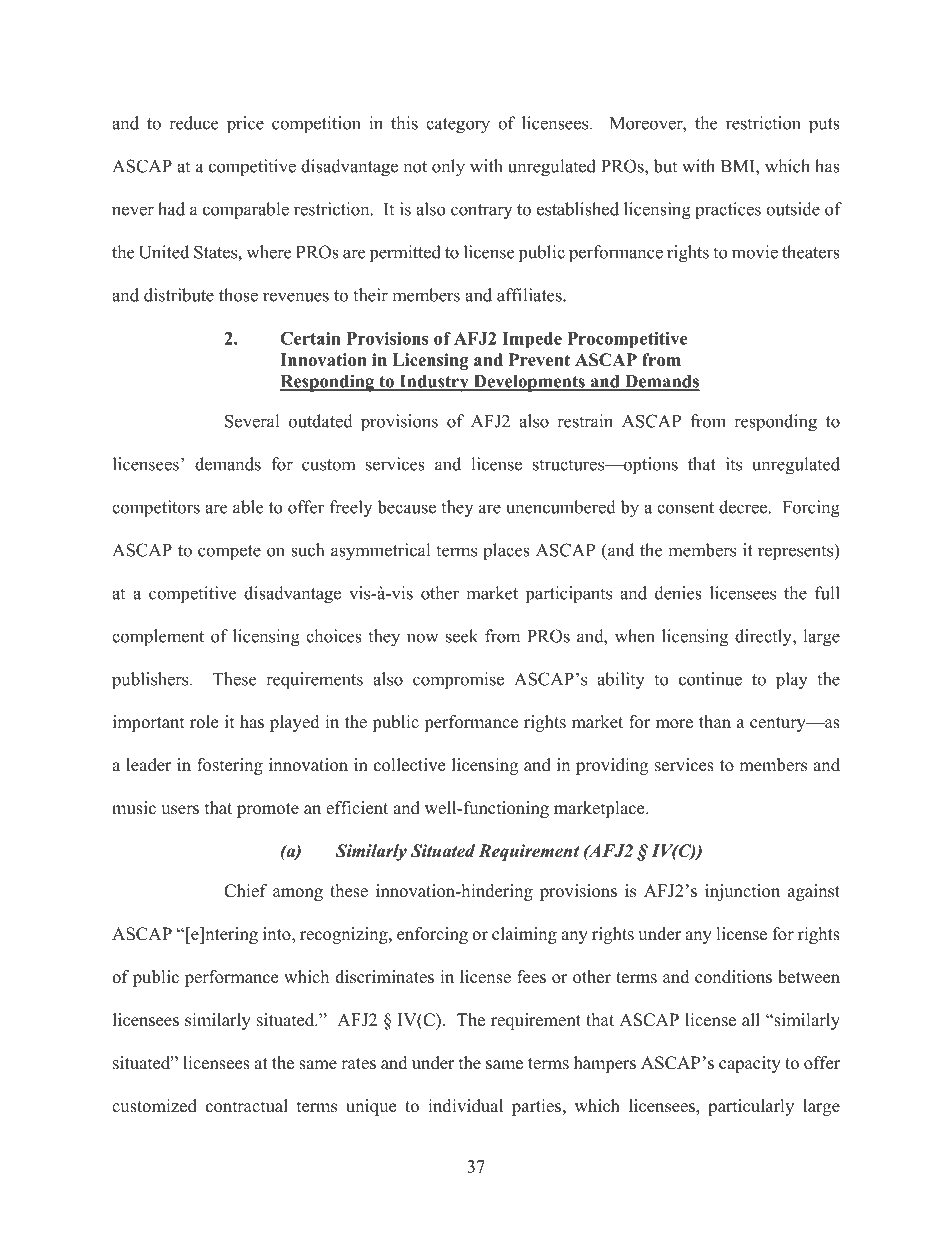  I want to click on capacity, so click(750, 1064).
